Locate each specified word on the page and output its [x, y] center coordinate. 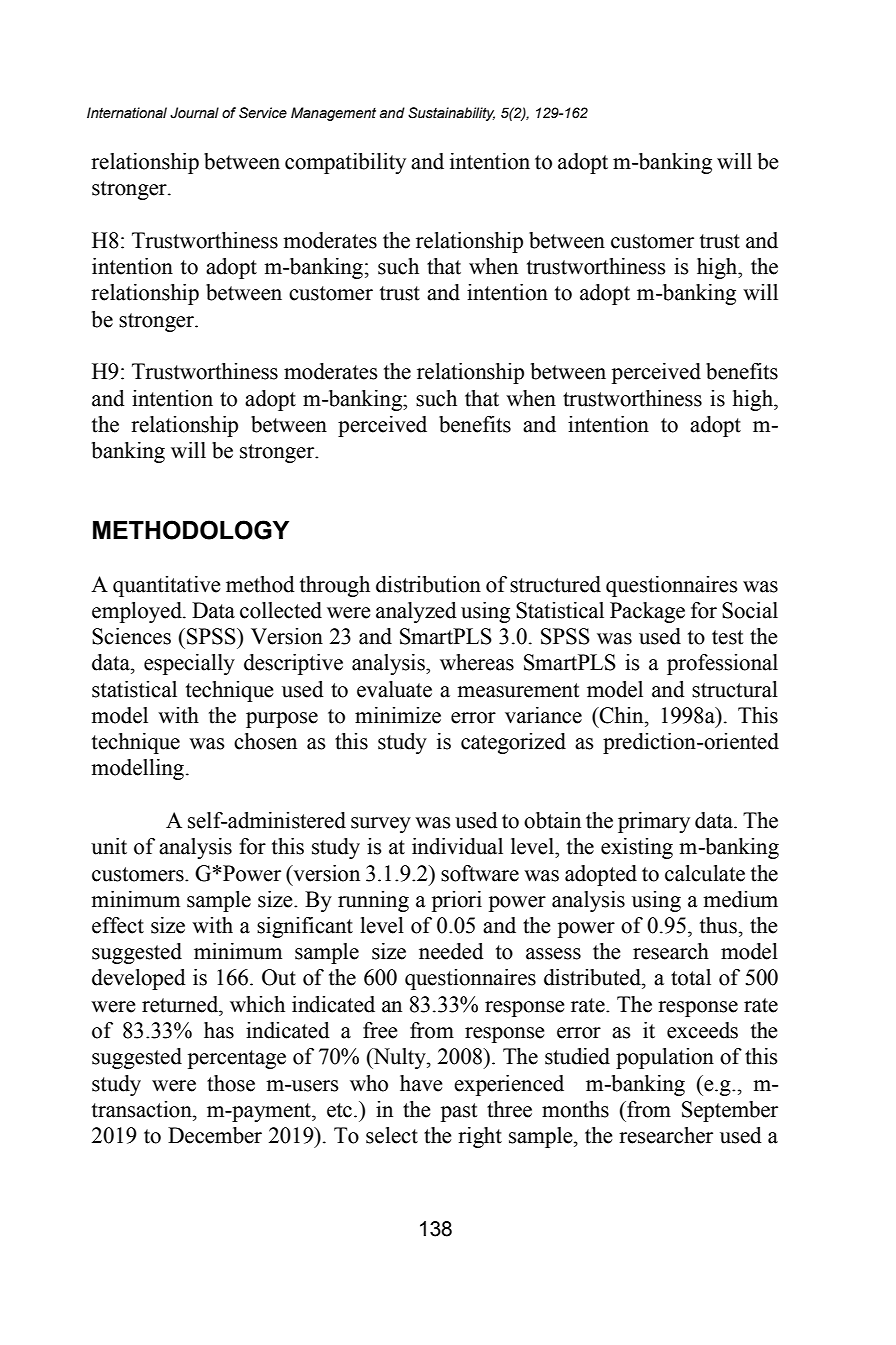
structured [555, 584]
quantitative [167, 586]
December [215, 1135]
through [335, 586]
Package [647, 612]
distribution [428, 584]
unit [109, 846]
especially [189, 664]
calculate [705, 873]
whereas [477, 662]
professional [722, 664]
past [459, 1112]
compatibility [345, 163]
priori [457, 901]
